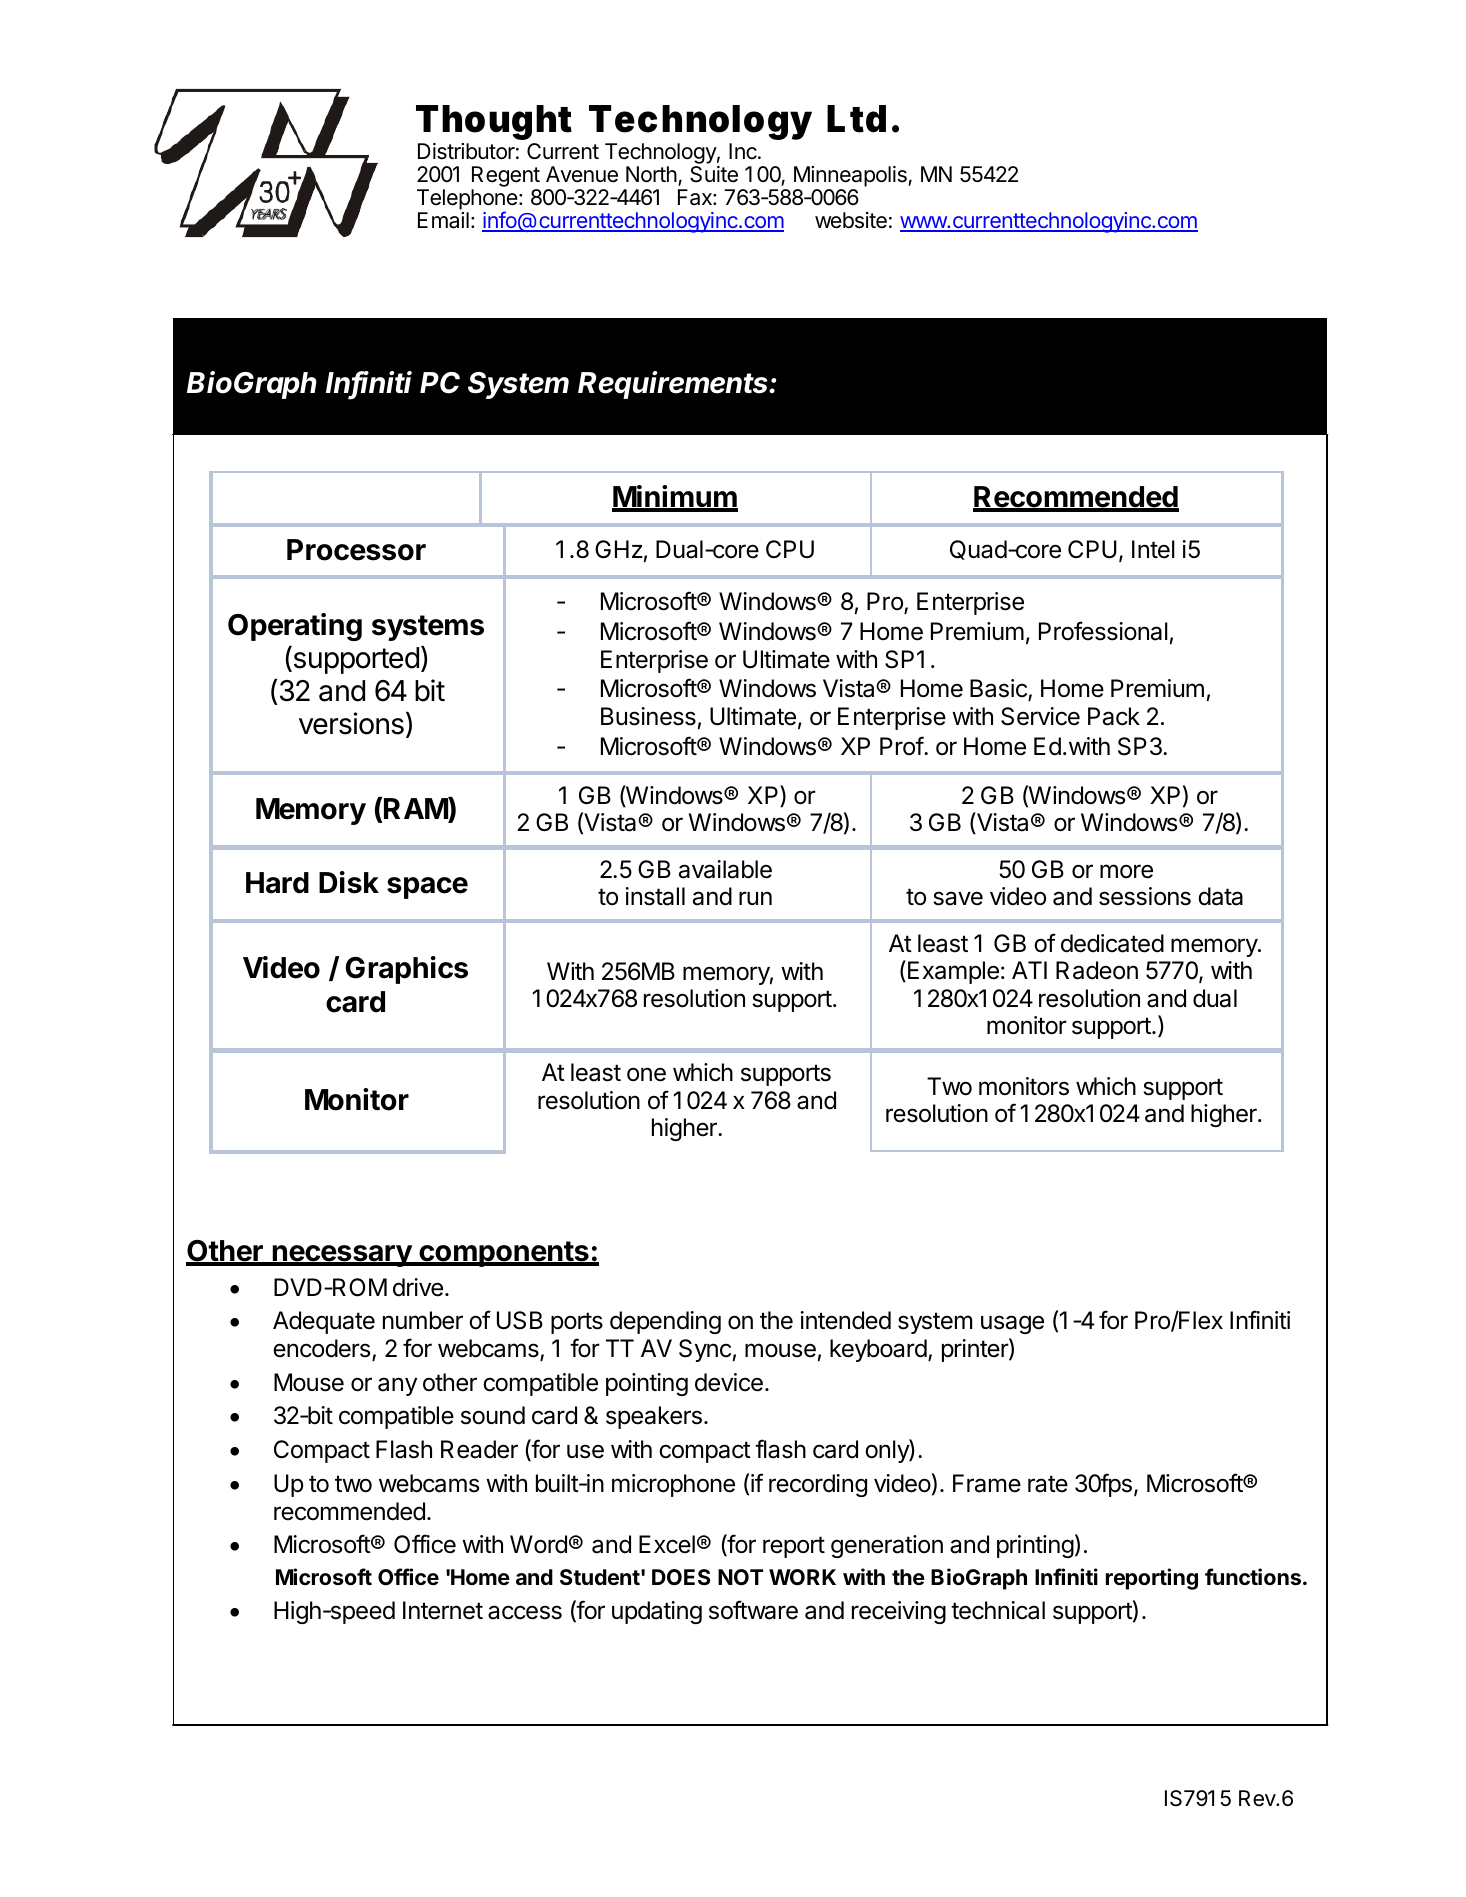 This screenshot has height=1897, width=1466. Describe the element at coordinates (1153, 549) in the screenshot. I see `Intel` at that location.
